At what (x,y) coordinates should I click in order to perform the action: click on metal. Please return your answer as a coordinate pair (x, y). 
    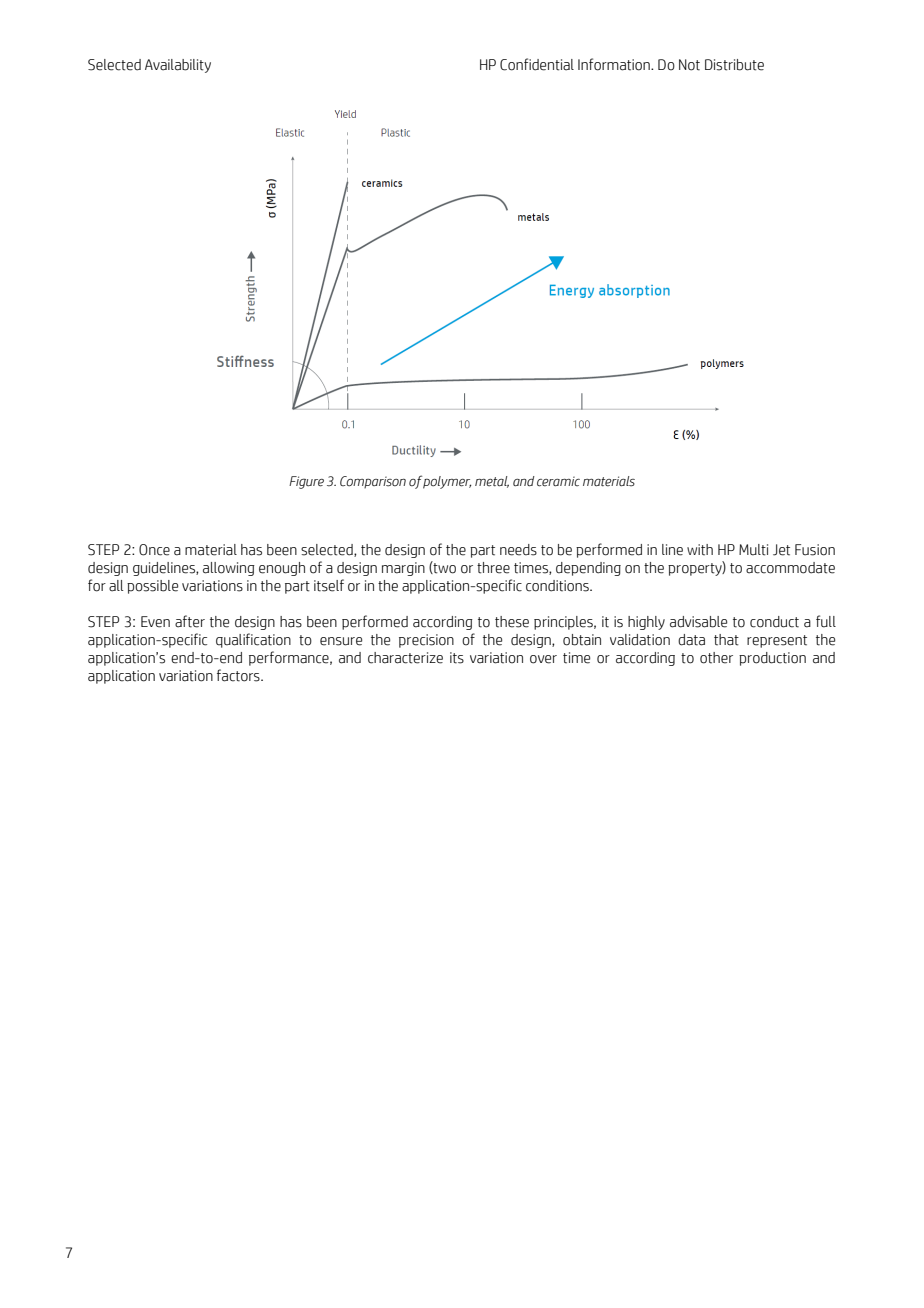
    Looking at the image, I should click on (492, 482).
